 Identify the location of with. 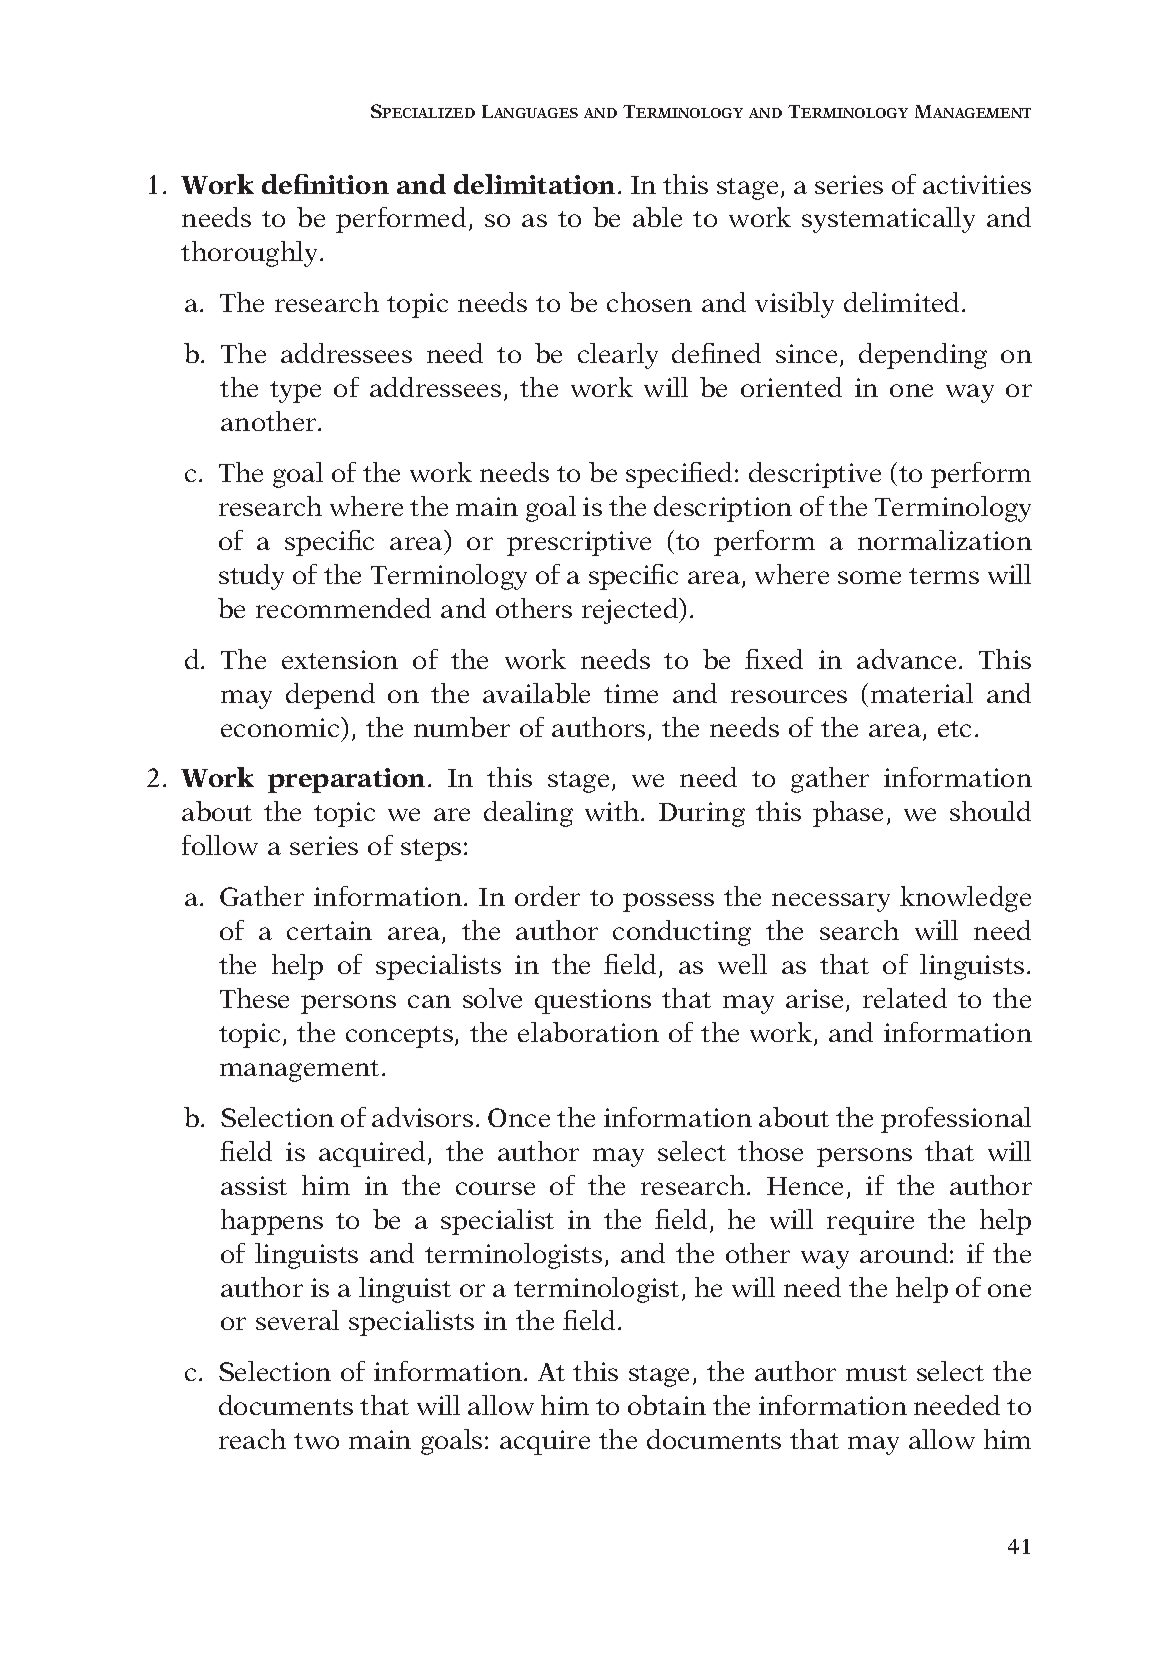
(613, 811).
